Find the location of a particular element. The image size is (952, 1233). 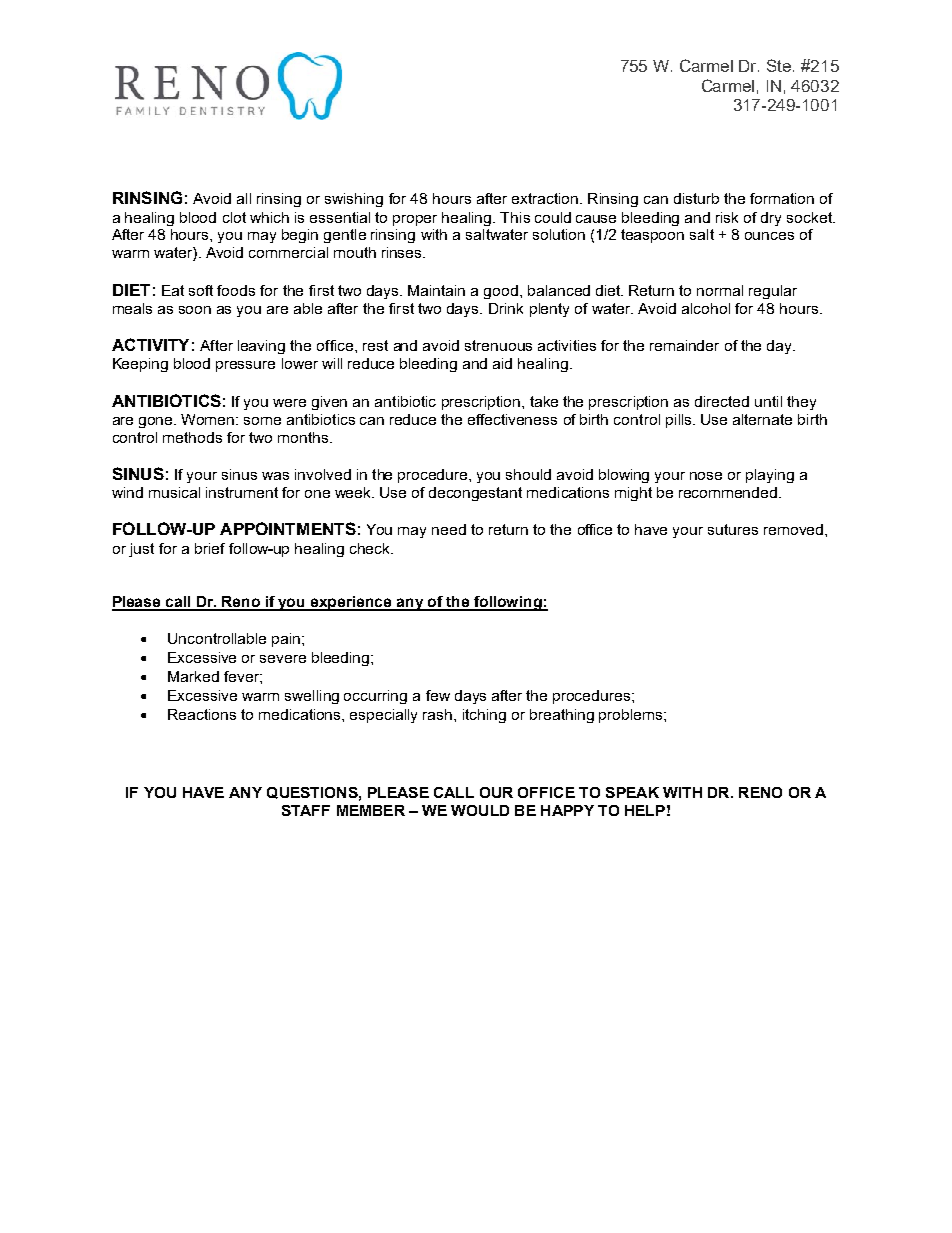

brief is located at coordinates (210, 548).
